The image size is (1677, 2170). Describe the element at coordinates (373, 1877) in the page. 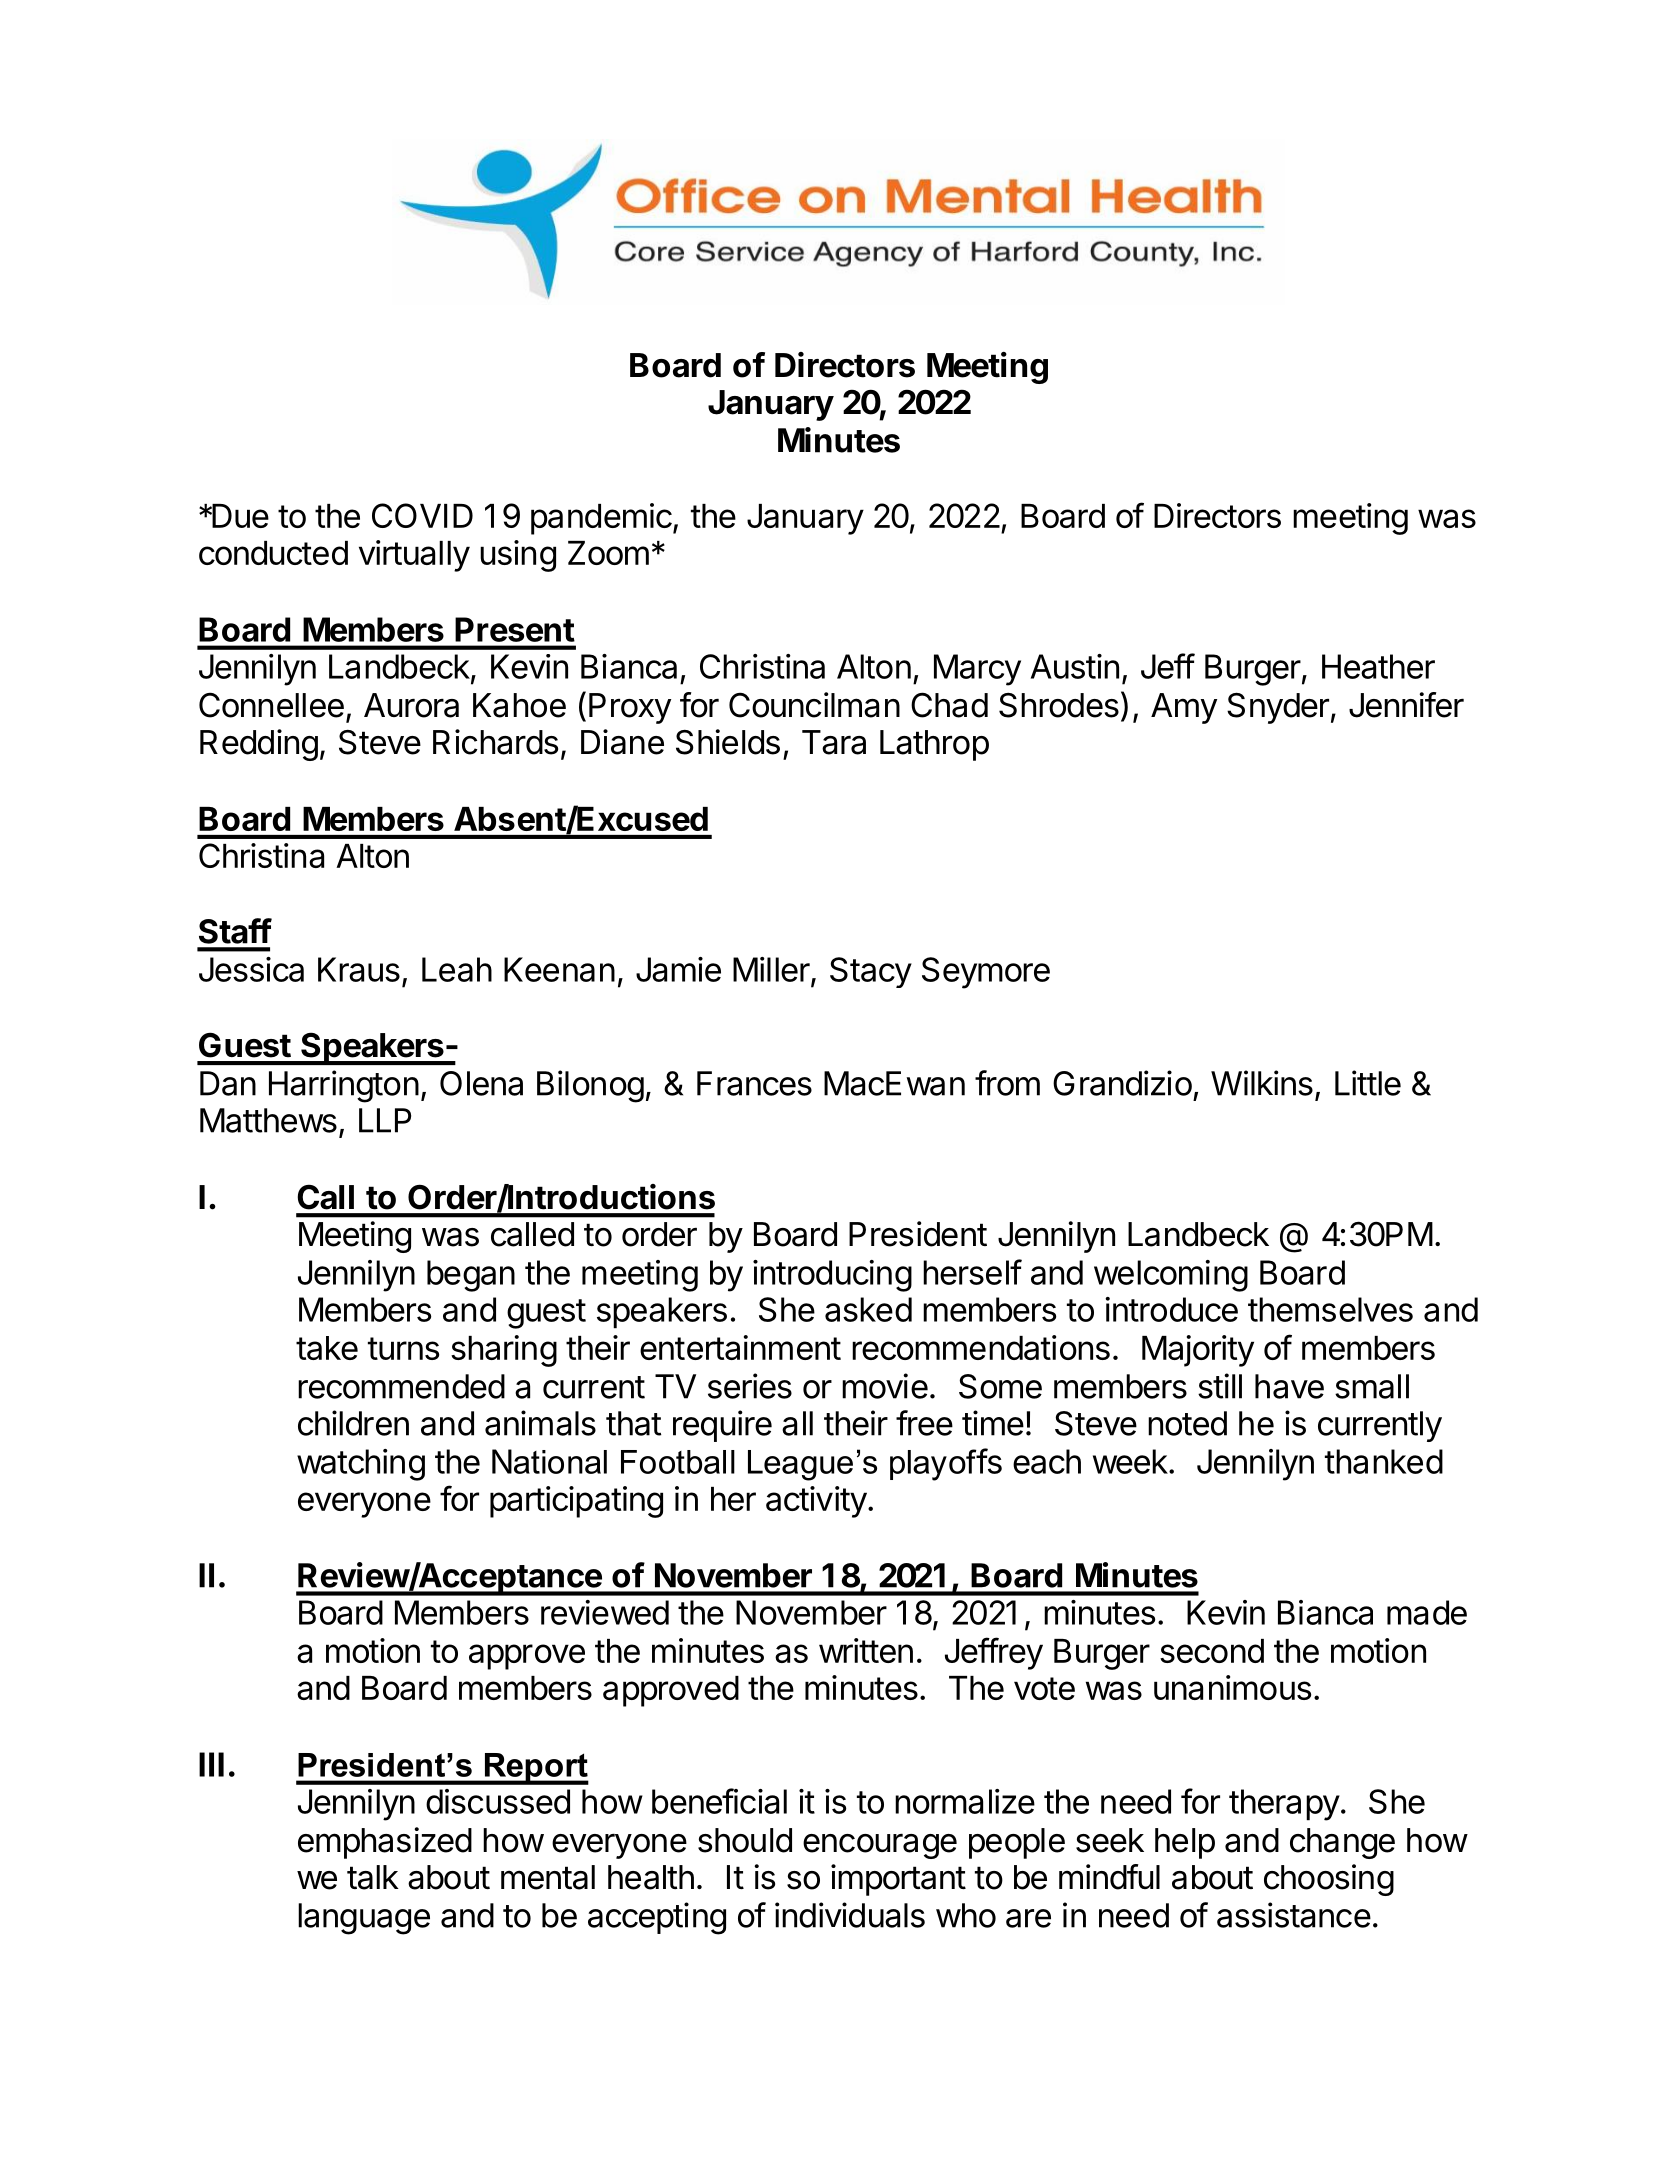

I see `talk` at that location.
